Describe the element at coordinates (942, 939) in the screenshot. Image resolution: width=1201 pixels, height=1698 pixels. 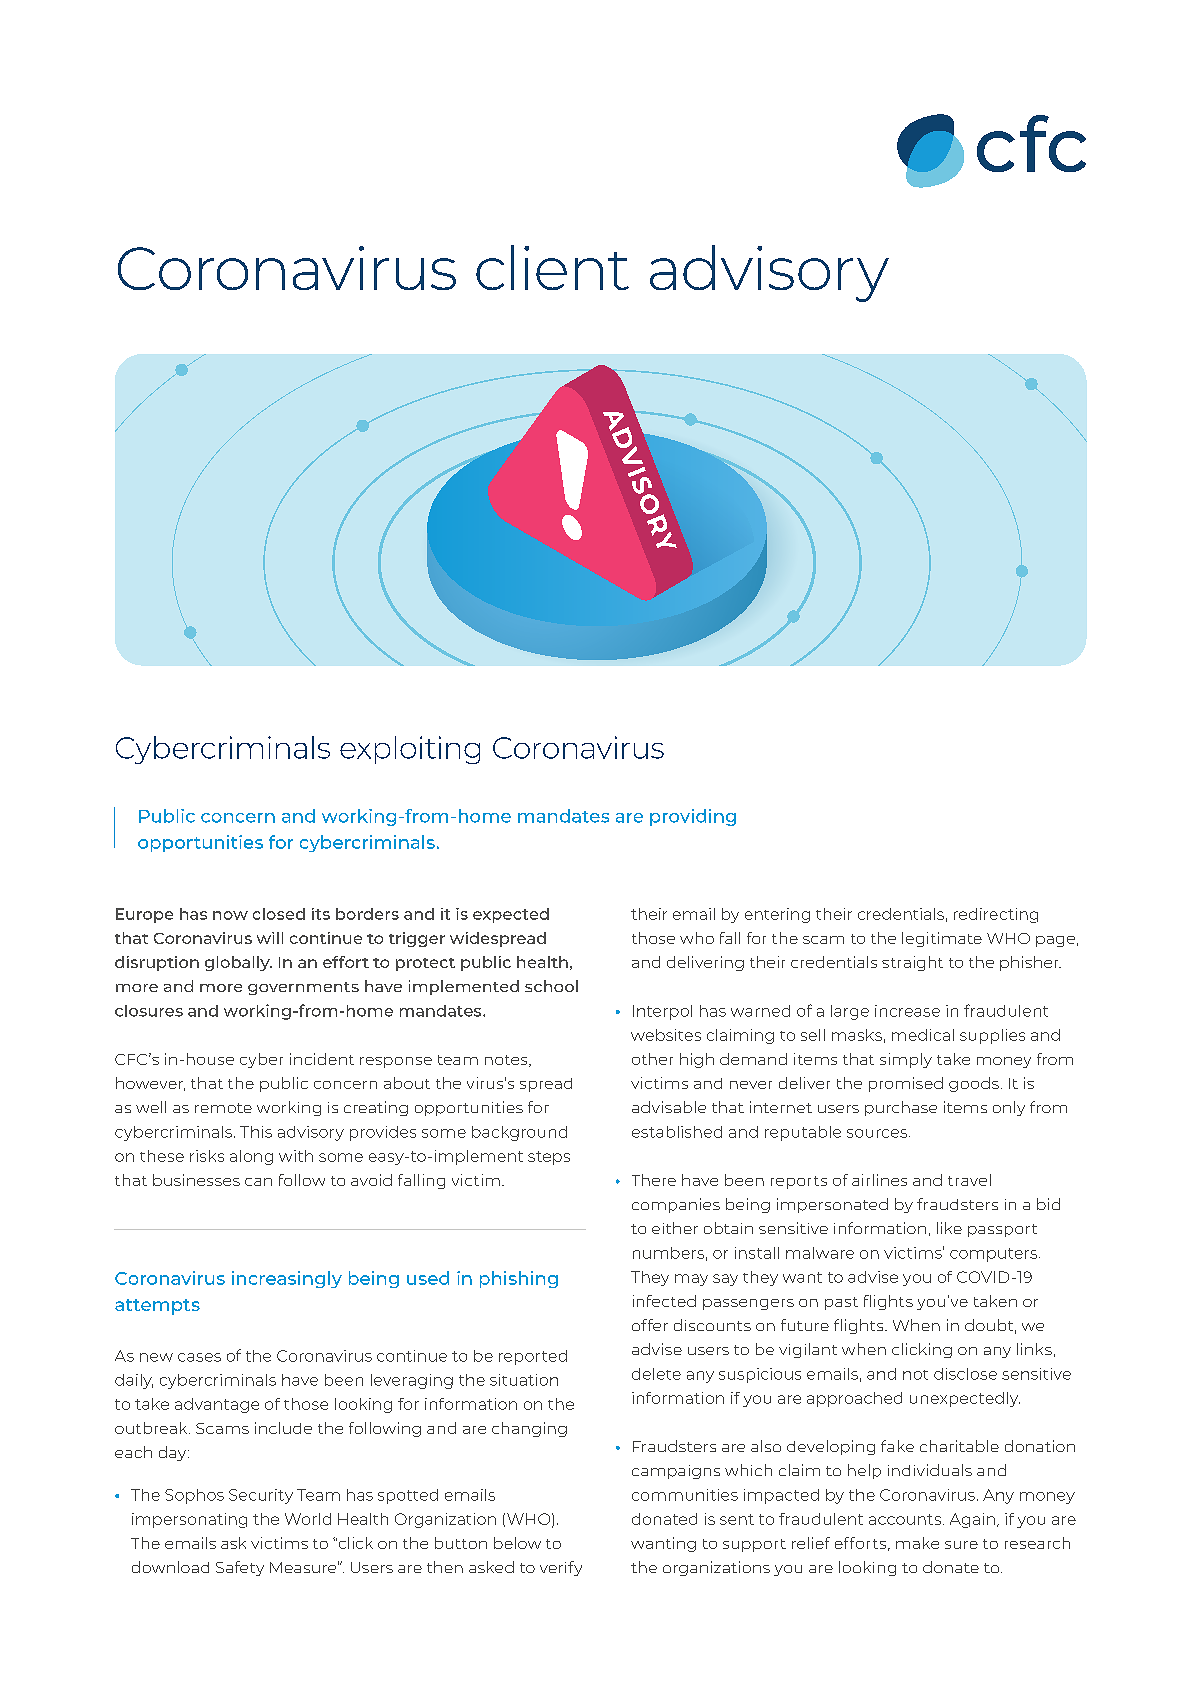
I see `legitimate` at that location.
